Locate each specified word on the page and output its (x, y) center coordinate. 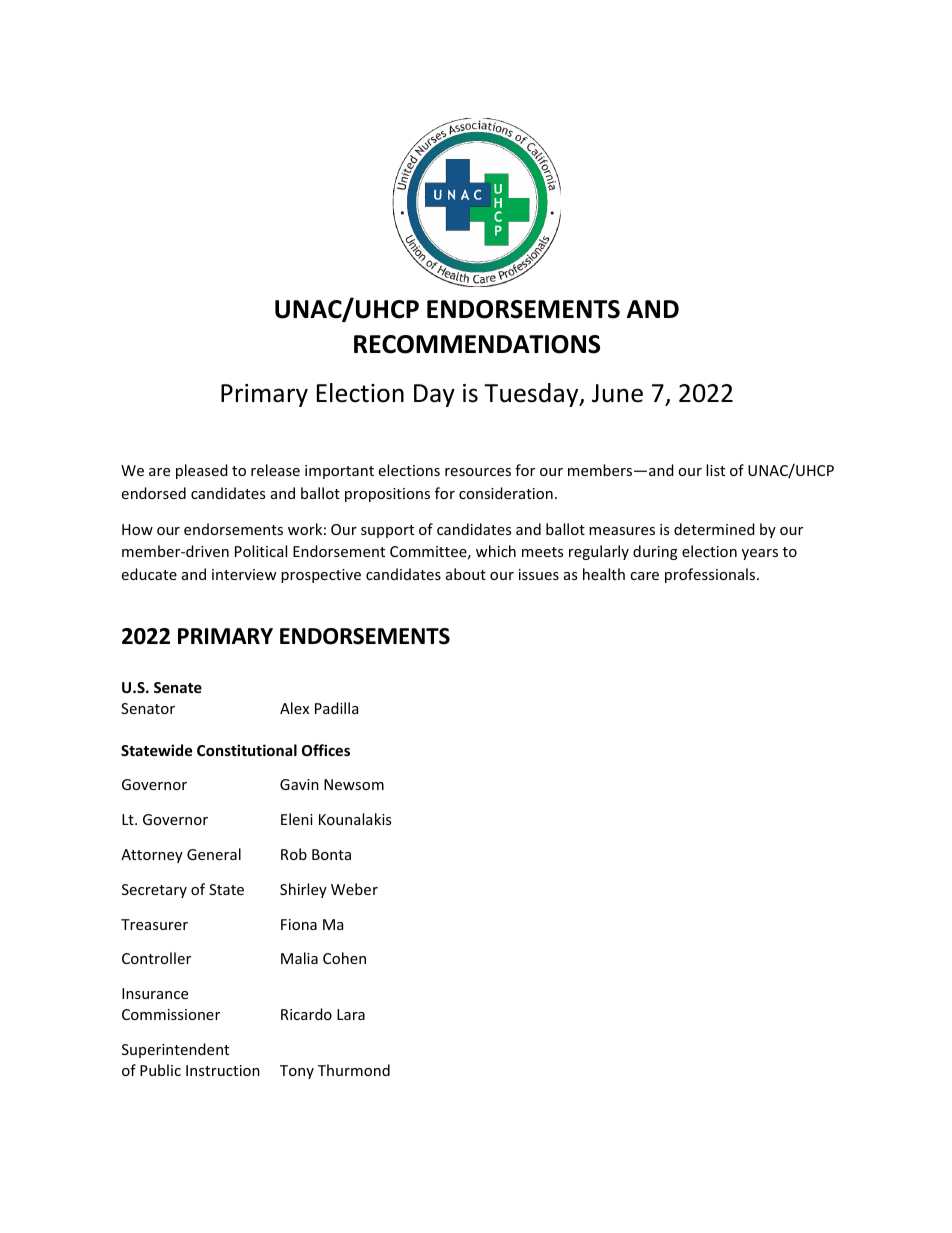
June (617, 393)
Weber (354, 889)
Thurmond (354, 1070)
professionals (711, 575)
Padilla (336, 708)
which (496, 551)
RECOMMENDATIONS (477, 344)
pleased (202, 471)
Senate (178, 687)
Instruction (223, 1070)
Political (261, 551)
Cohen (344, 958)
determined (714, 529)
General (214, 854)
